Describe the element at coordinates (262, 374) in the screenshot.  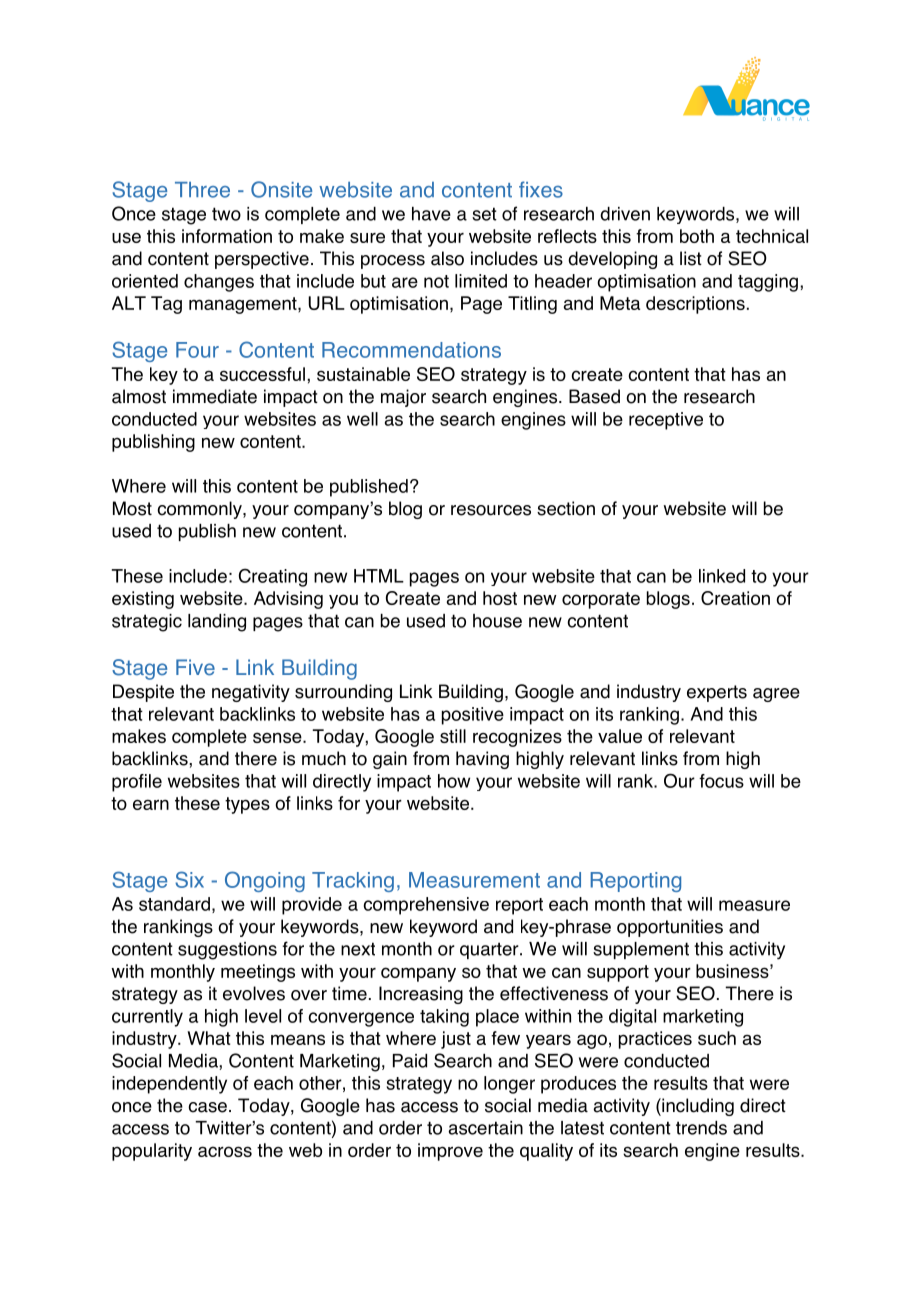
I see `successful` at that location.
